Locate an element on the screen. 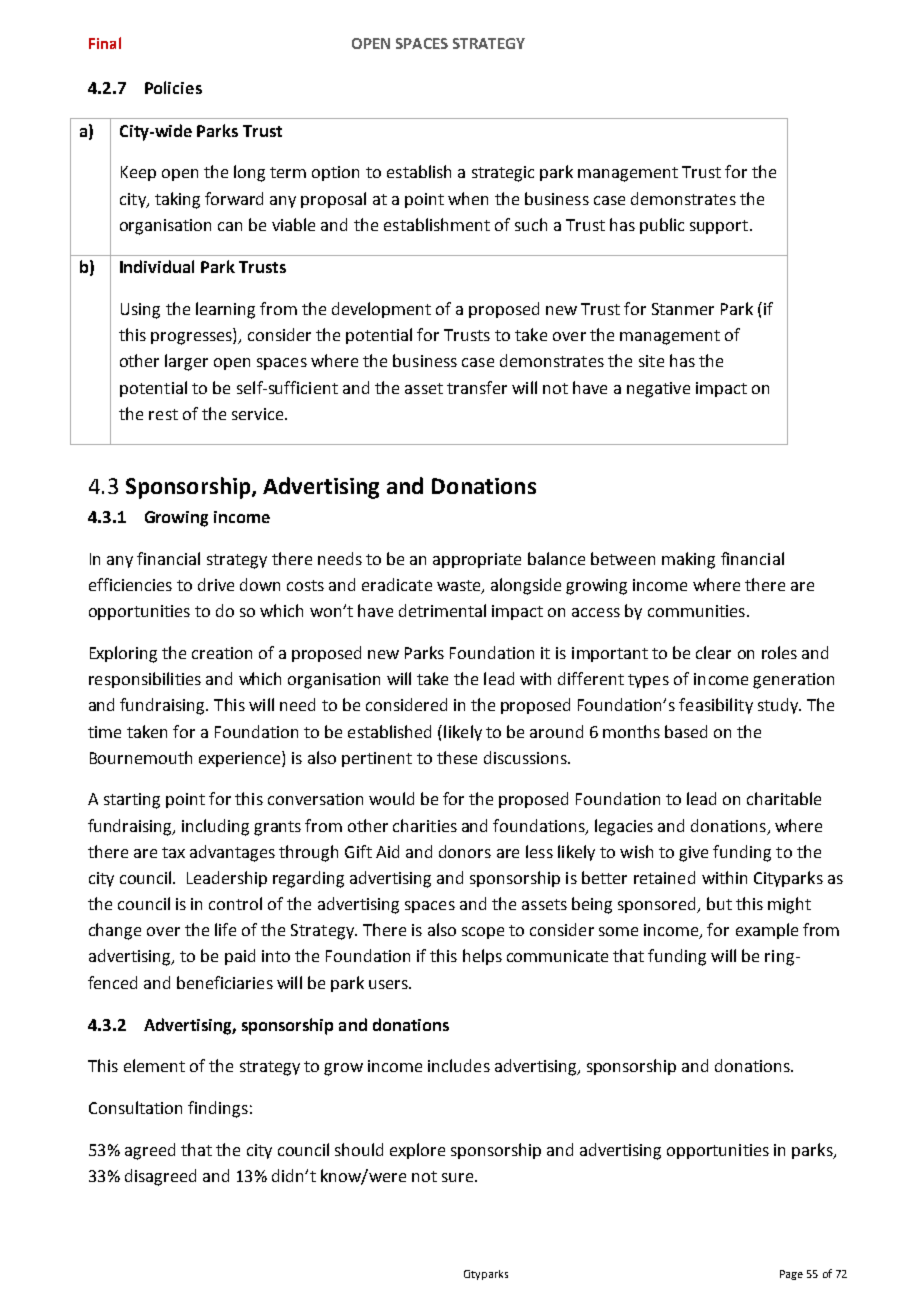  Policies is located at coordinates (173, 87).
